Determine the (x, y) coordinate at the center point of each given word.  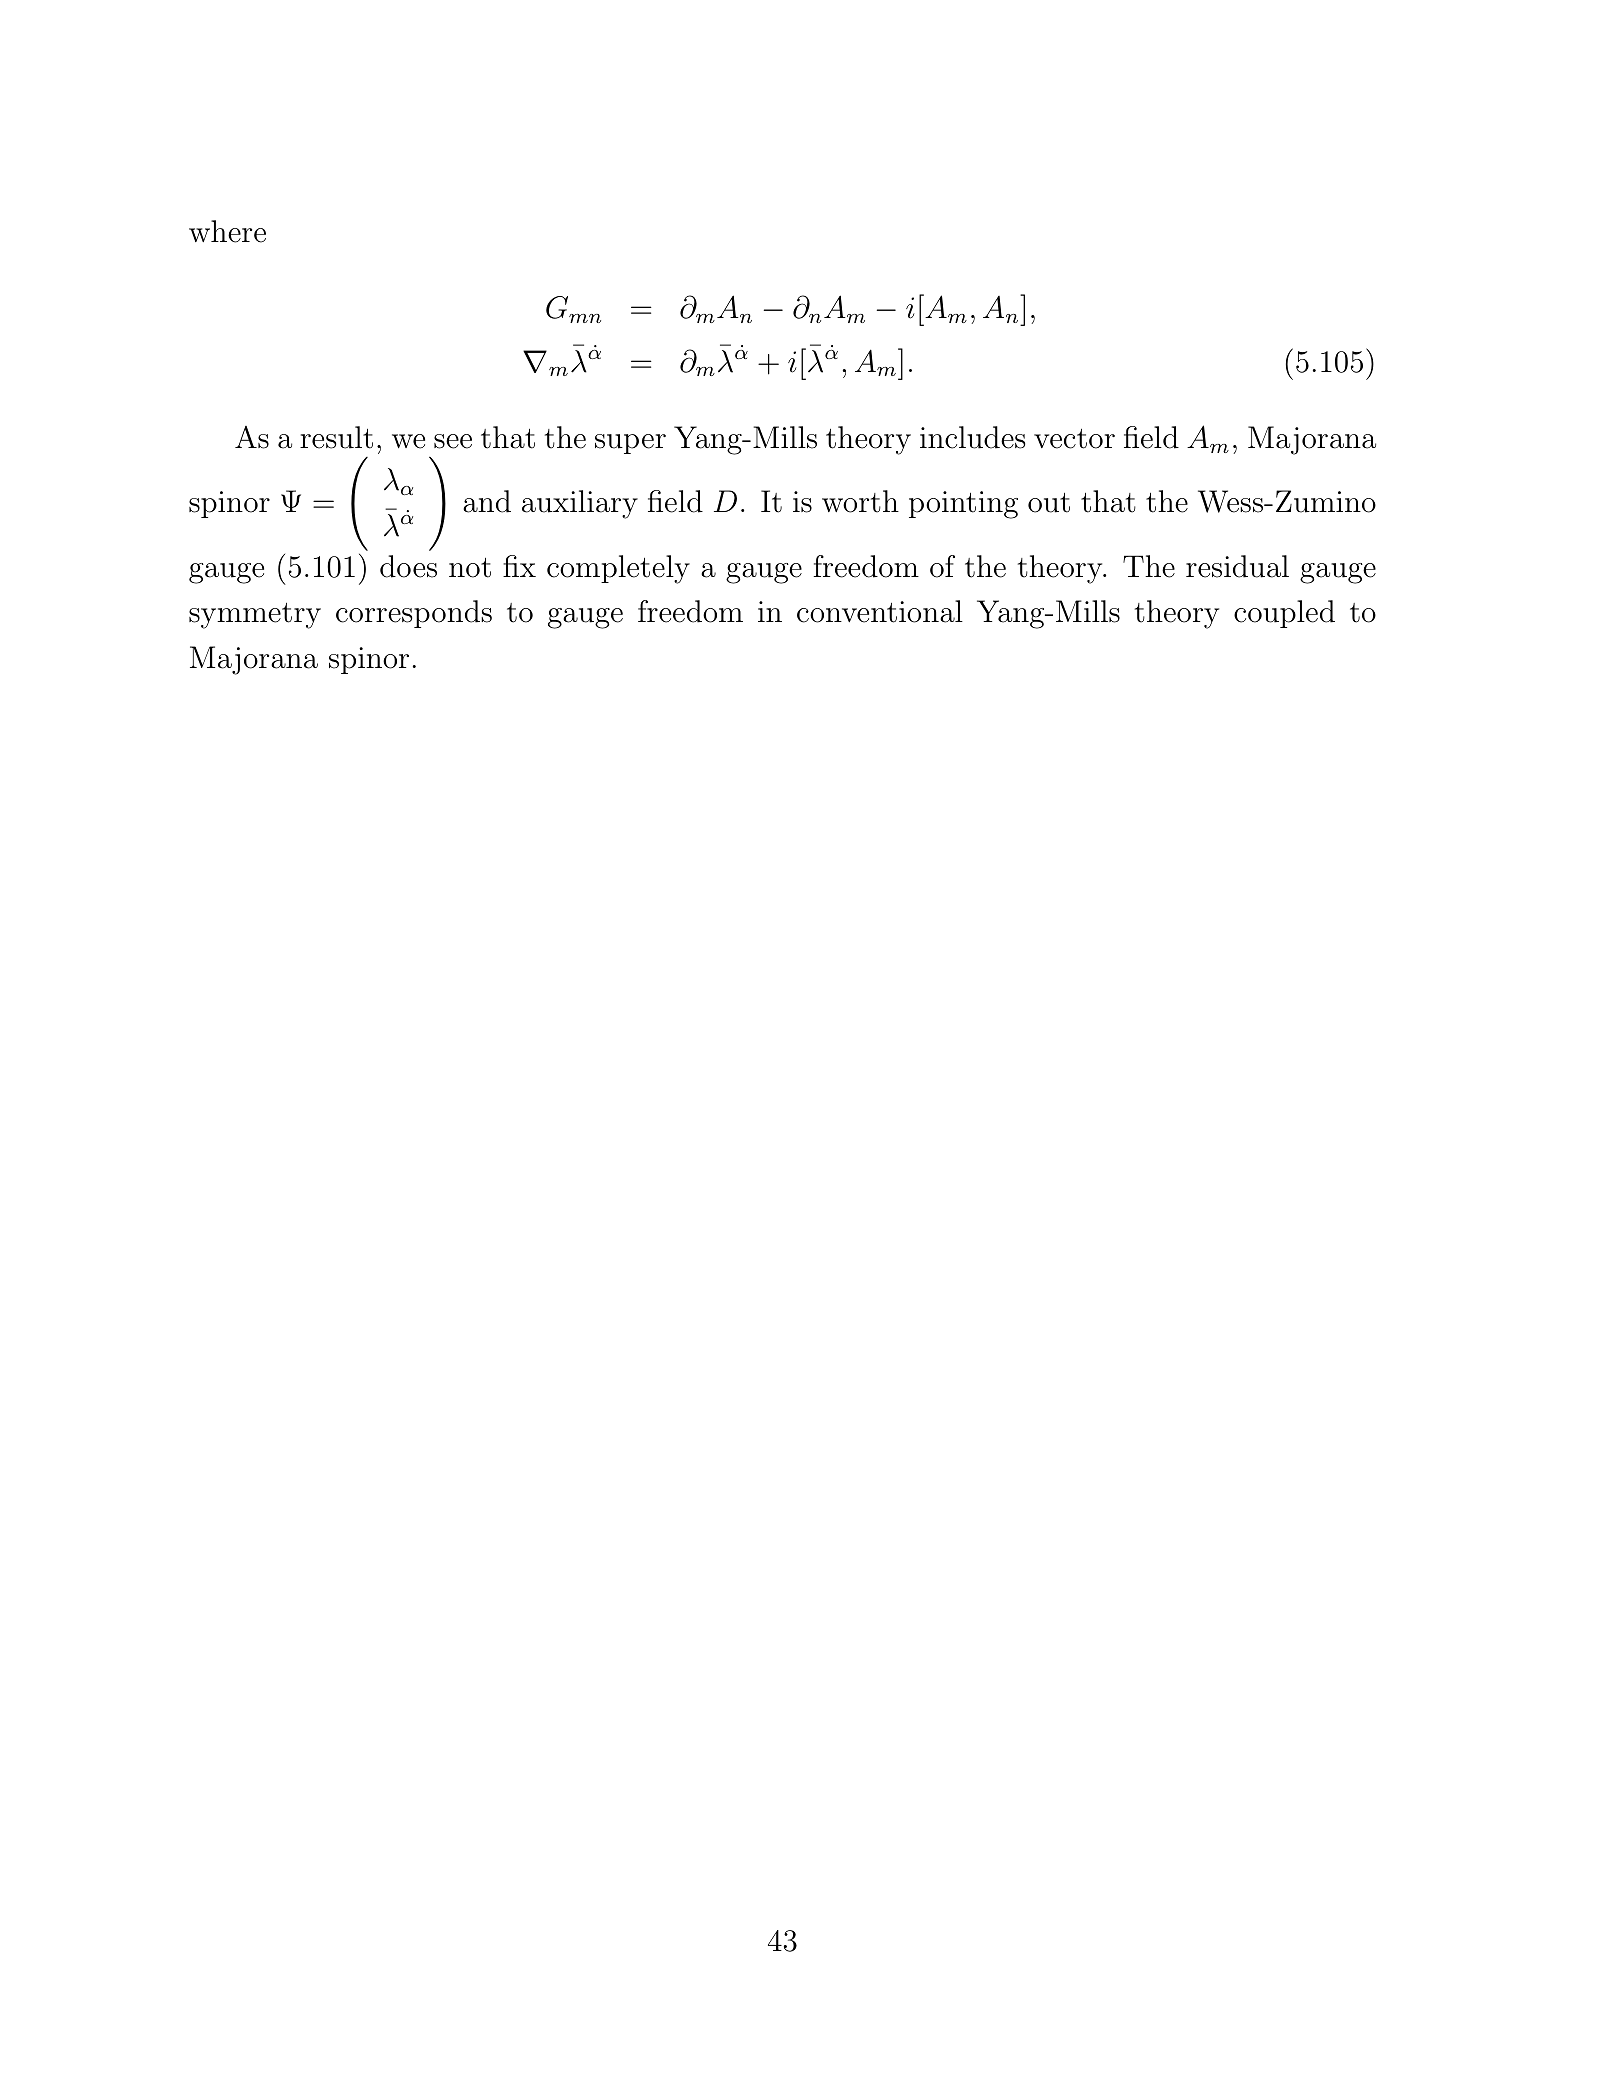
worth (860, 501)
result (336, 437)
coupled (1284, 614)
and (487, 501)
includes (972, 437)
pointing (963, 505)
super (630, 444)
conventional (880, 611)
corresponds (414, 614)
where (227, 231)
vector (1074, 439)
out (1049, 503)
